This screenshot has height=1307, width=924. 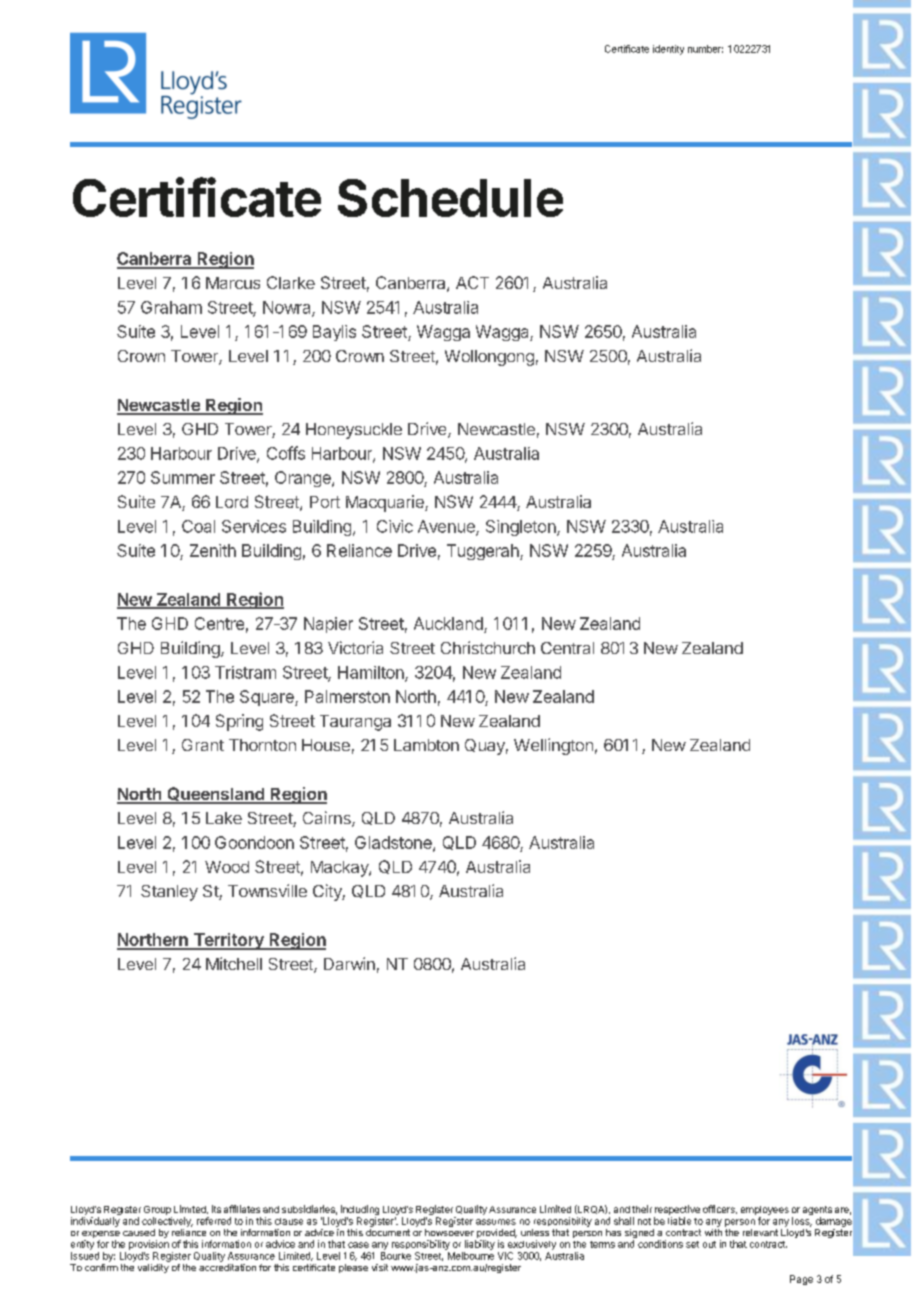 I want to click on Marcus, so click(x=233, y=283).
